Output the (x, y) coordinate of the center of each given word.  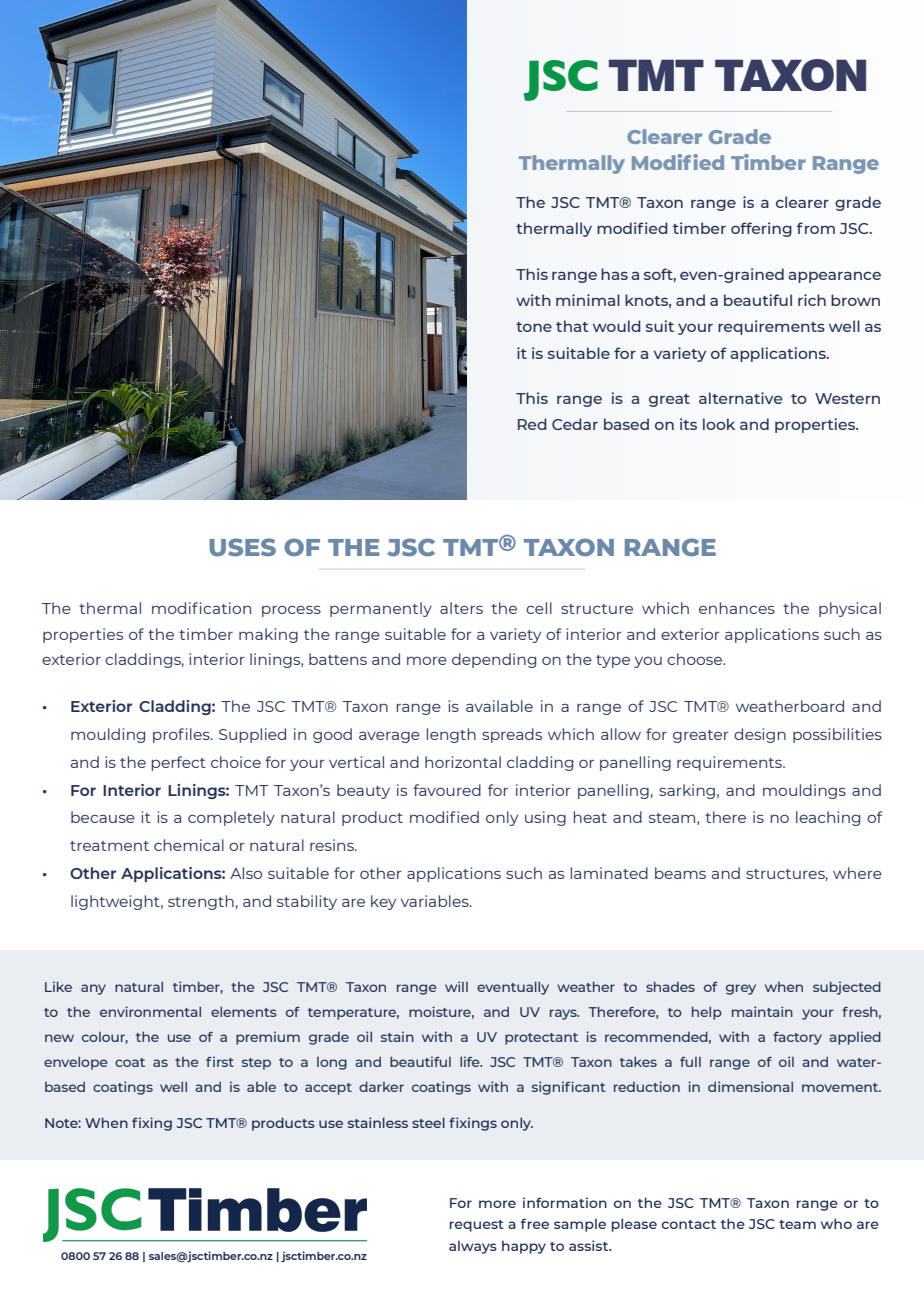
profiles (182, 735)
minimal (588, 300)
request (477, 1226)
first (220, 1061)
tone (534, 327)
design (760, 735)
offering (761, 229)
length (451, 735)
